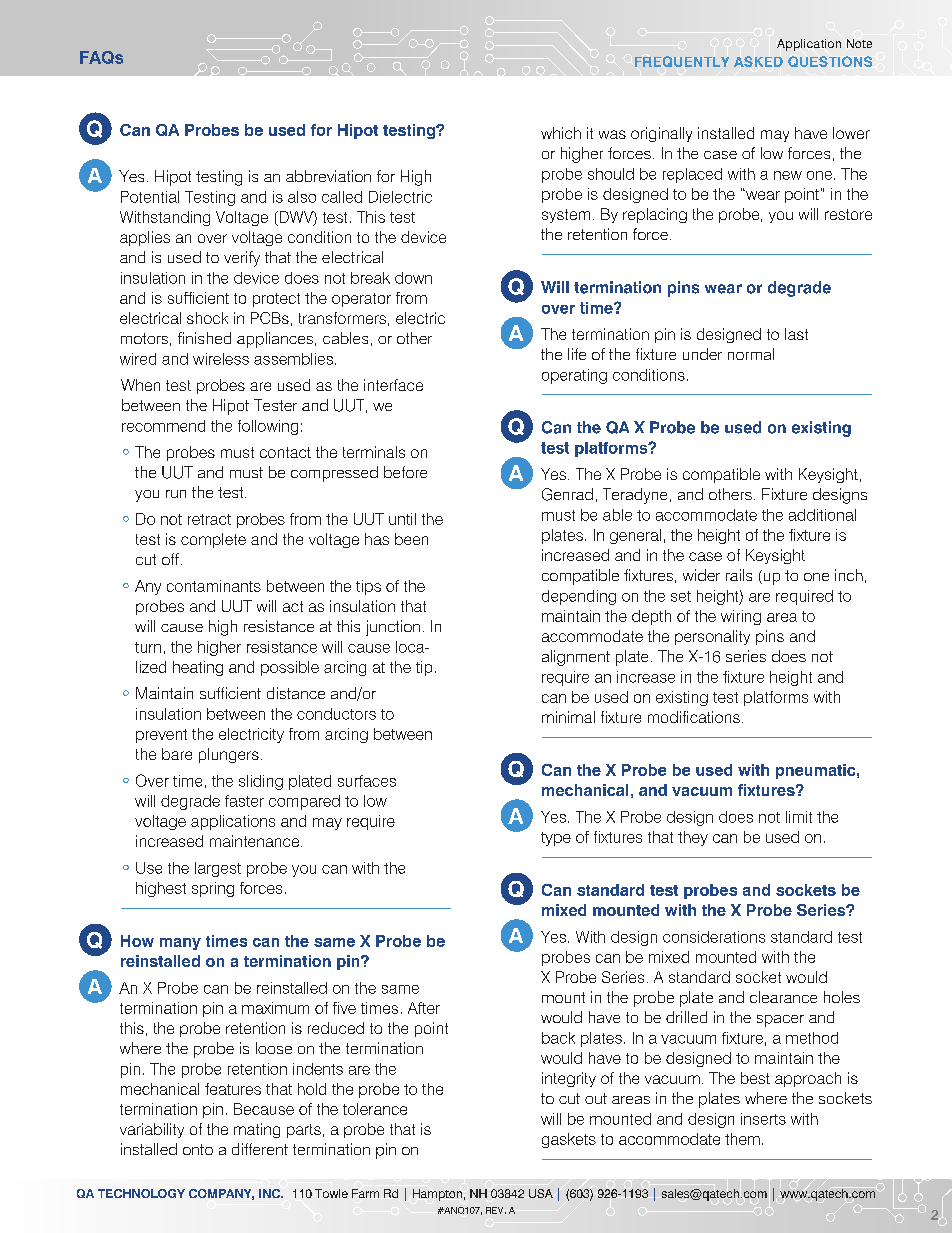 The width and height of the document is (952, 1233). Describe the element at coordinates (741, 617) in the document. I see `wiring` at that location.
